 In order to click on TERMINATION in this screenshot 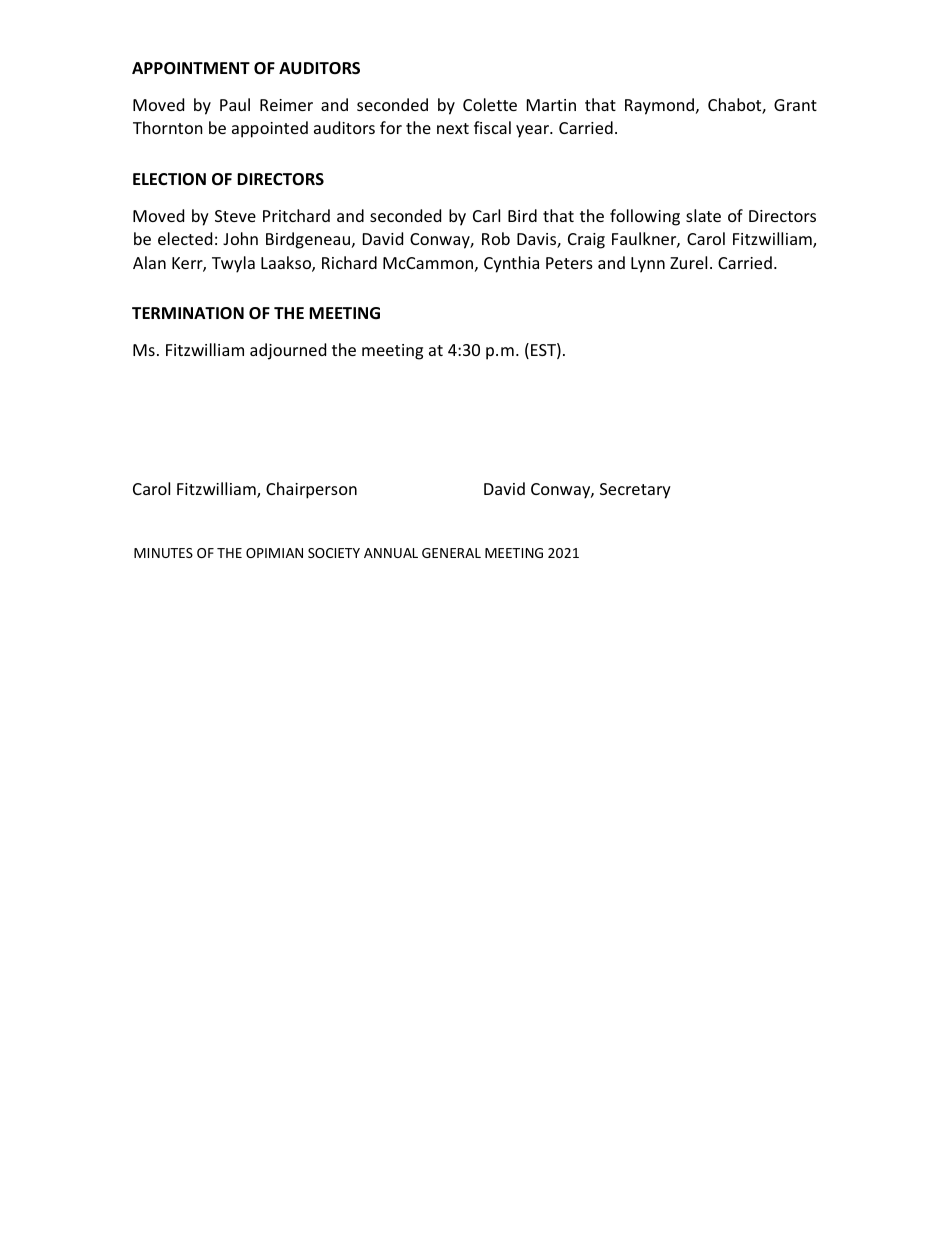, I will do `click(188, 313)`.
